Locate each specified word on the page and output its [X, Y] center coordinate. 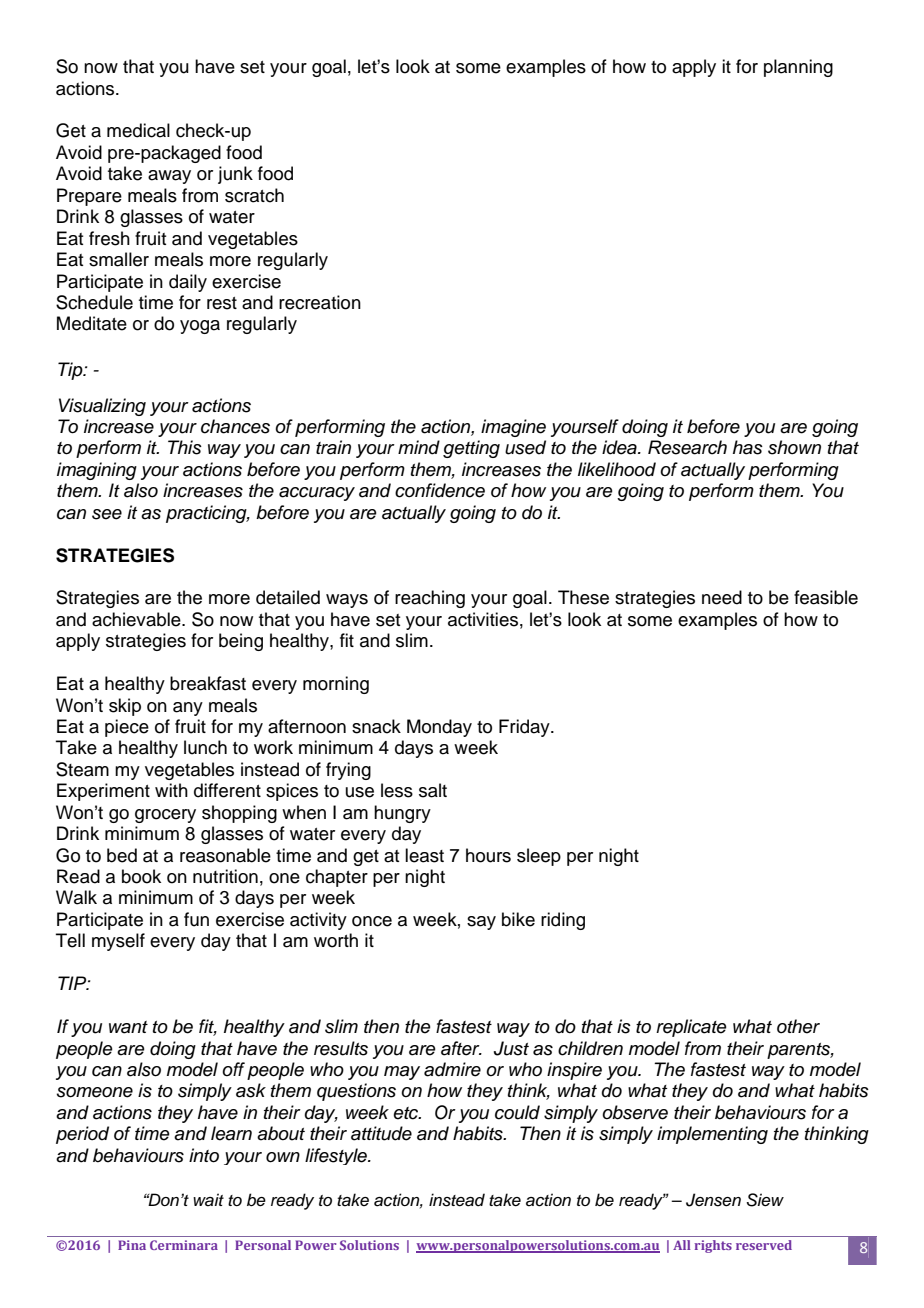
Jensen [713, 1200]
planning [798, 68]
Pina [132, 1245]
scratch [254, 195]
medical [138, 130]
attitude [381, 1133]
